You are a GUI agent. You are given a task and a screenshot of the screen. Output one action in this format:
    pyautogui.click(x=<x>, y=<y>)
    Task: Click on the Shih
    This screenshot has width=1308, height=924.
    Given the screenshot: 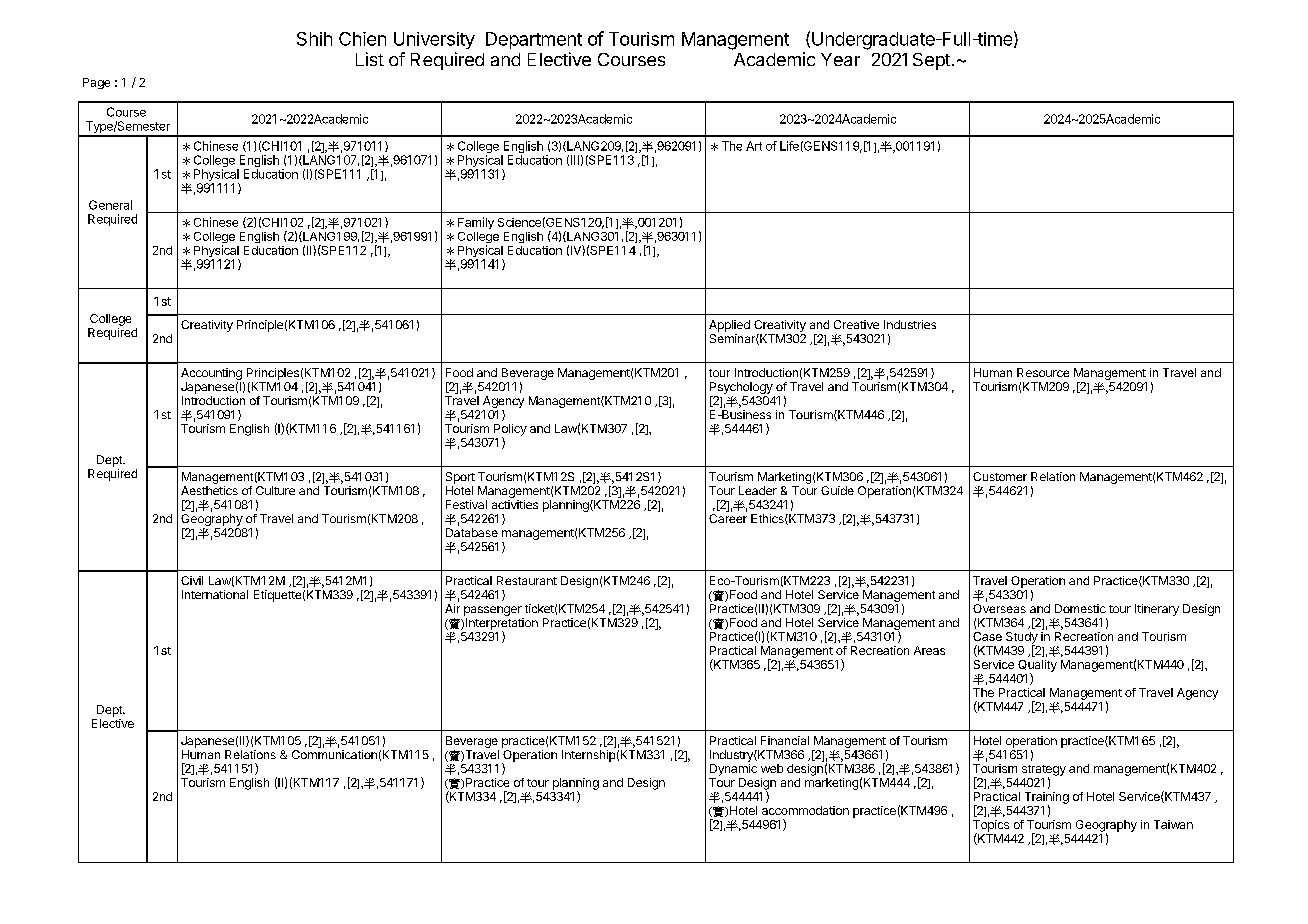 What is the action you would take?
    pyautogui.click(x=314, y=39)
